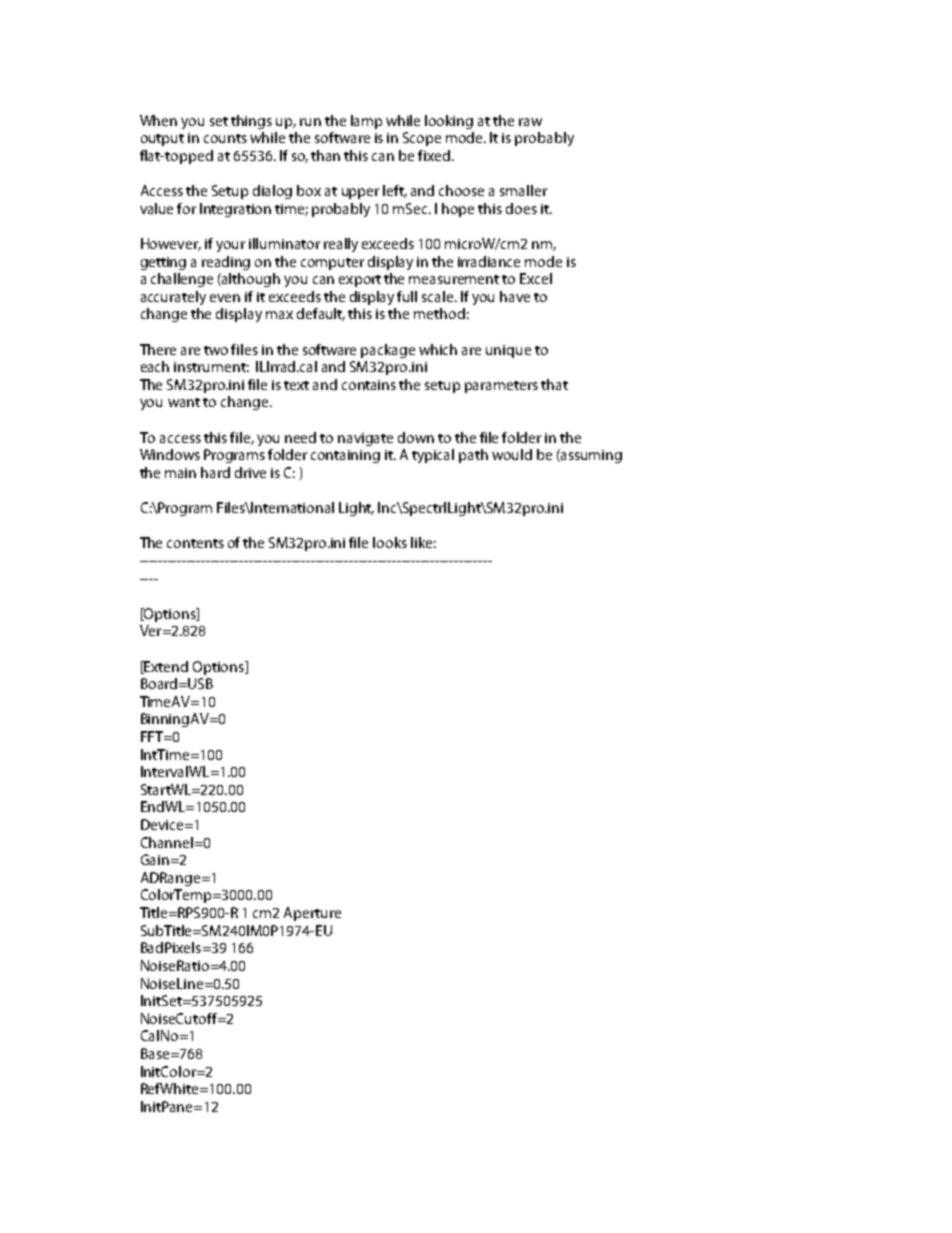  I want to click on Aperture, so click(312, 914).
